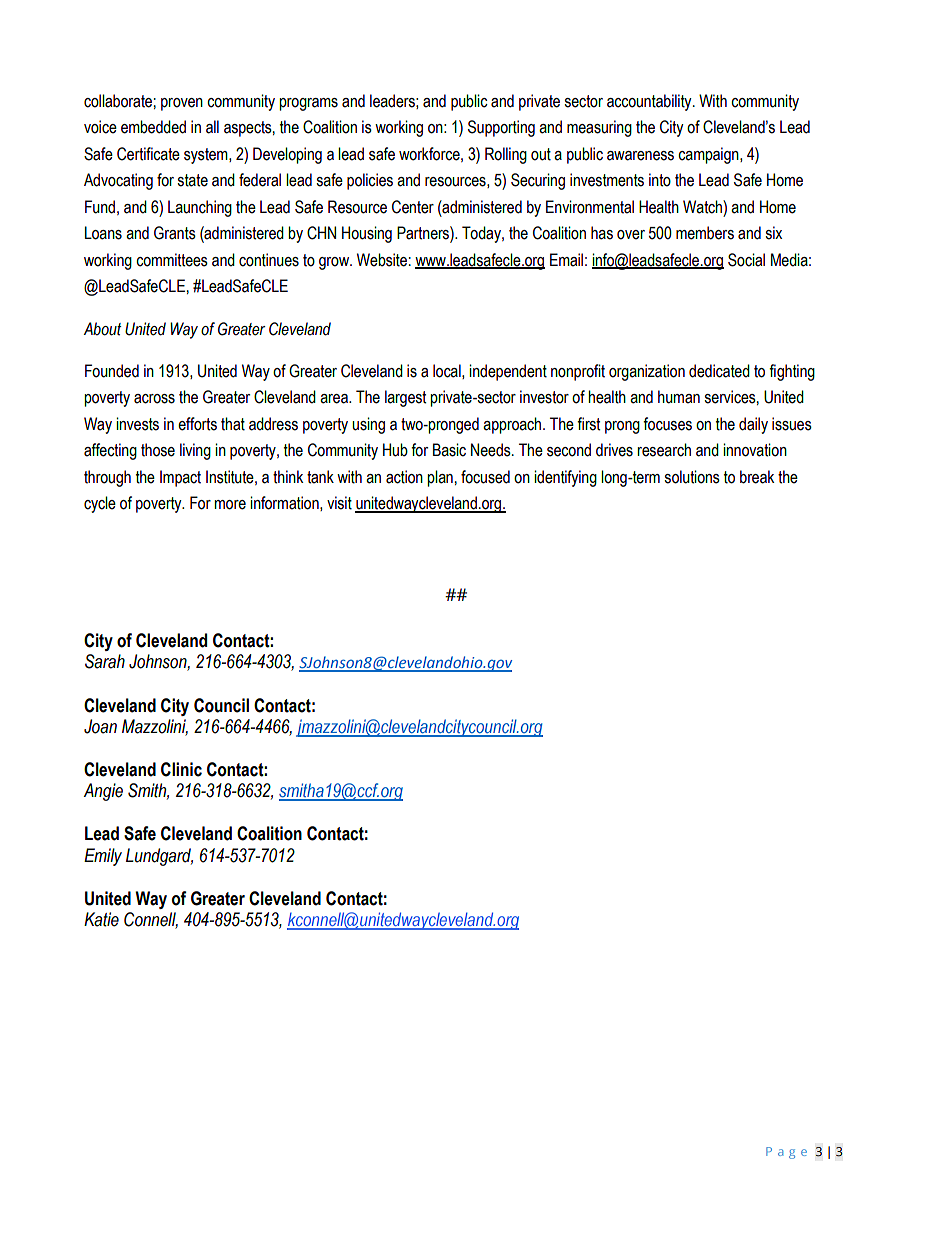 This document has height=1233, width=952. What do you see at coordinates (181, 769) in the document?
I see `Clinic` at bounding box center [181, 769].
